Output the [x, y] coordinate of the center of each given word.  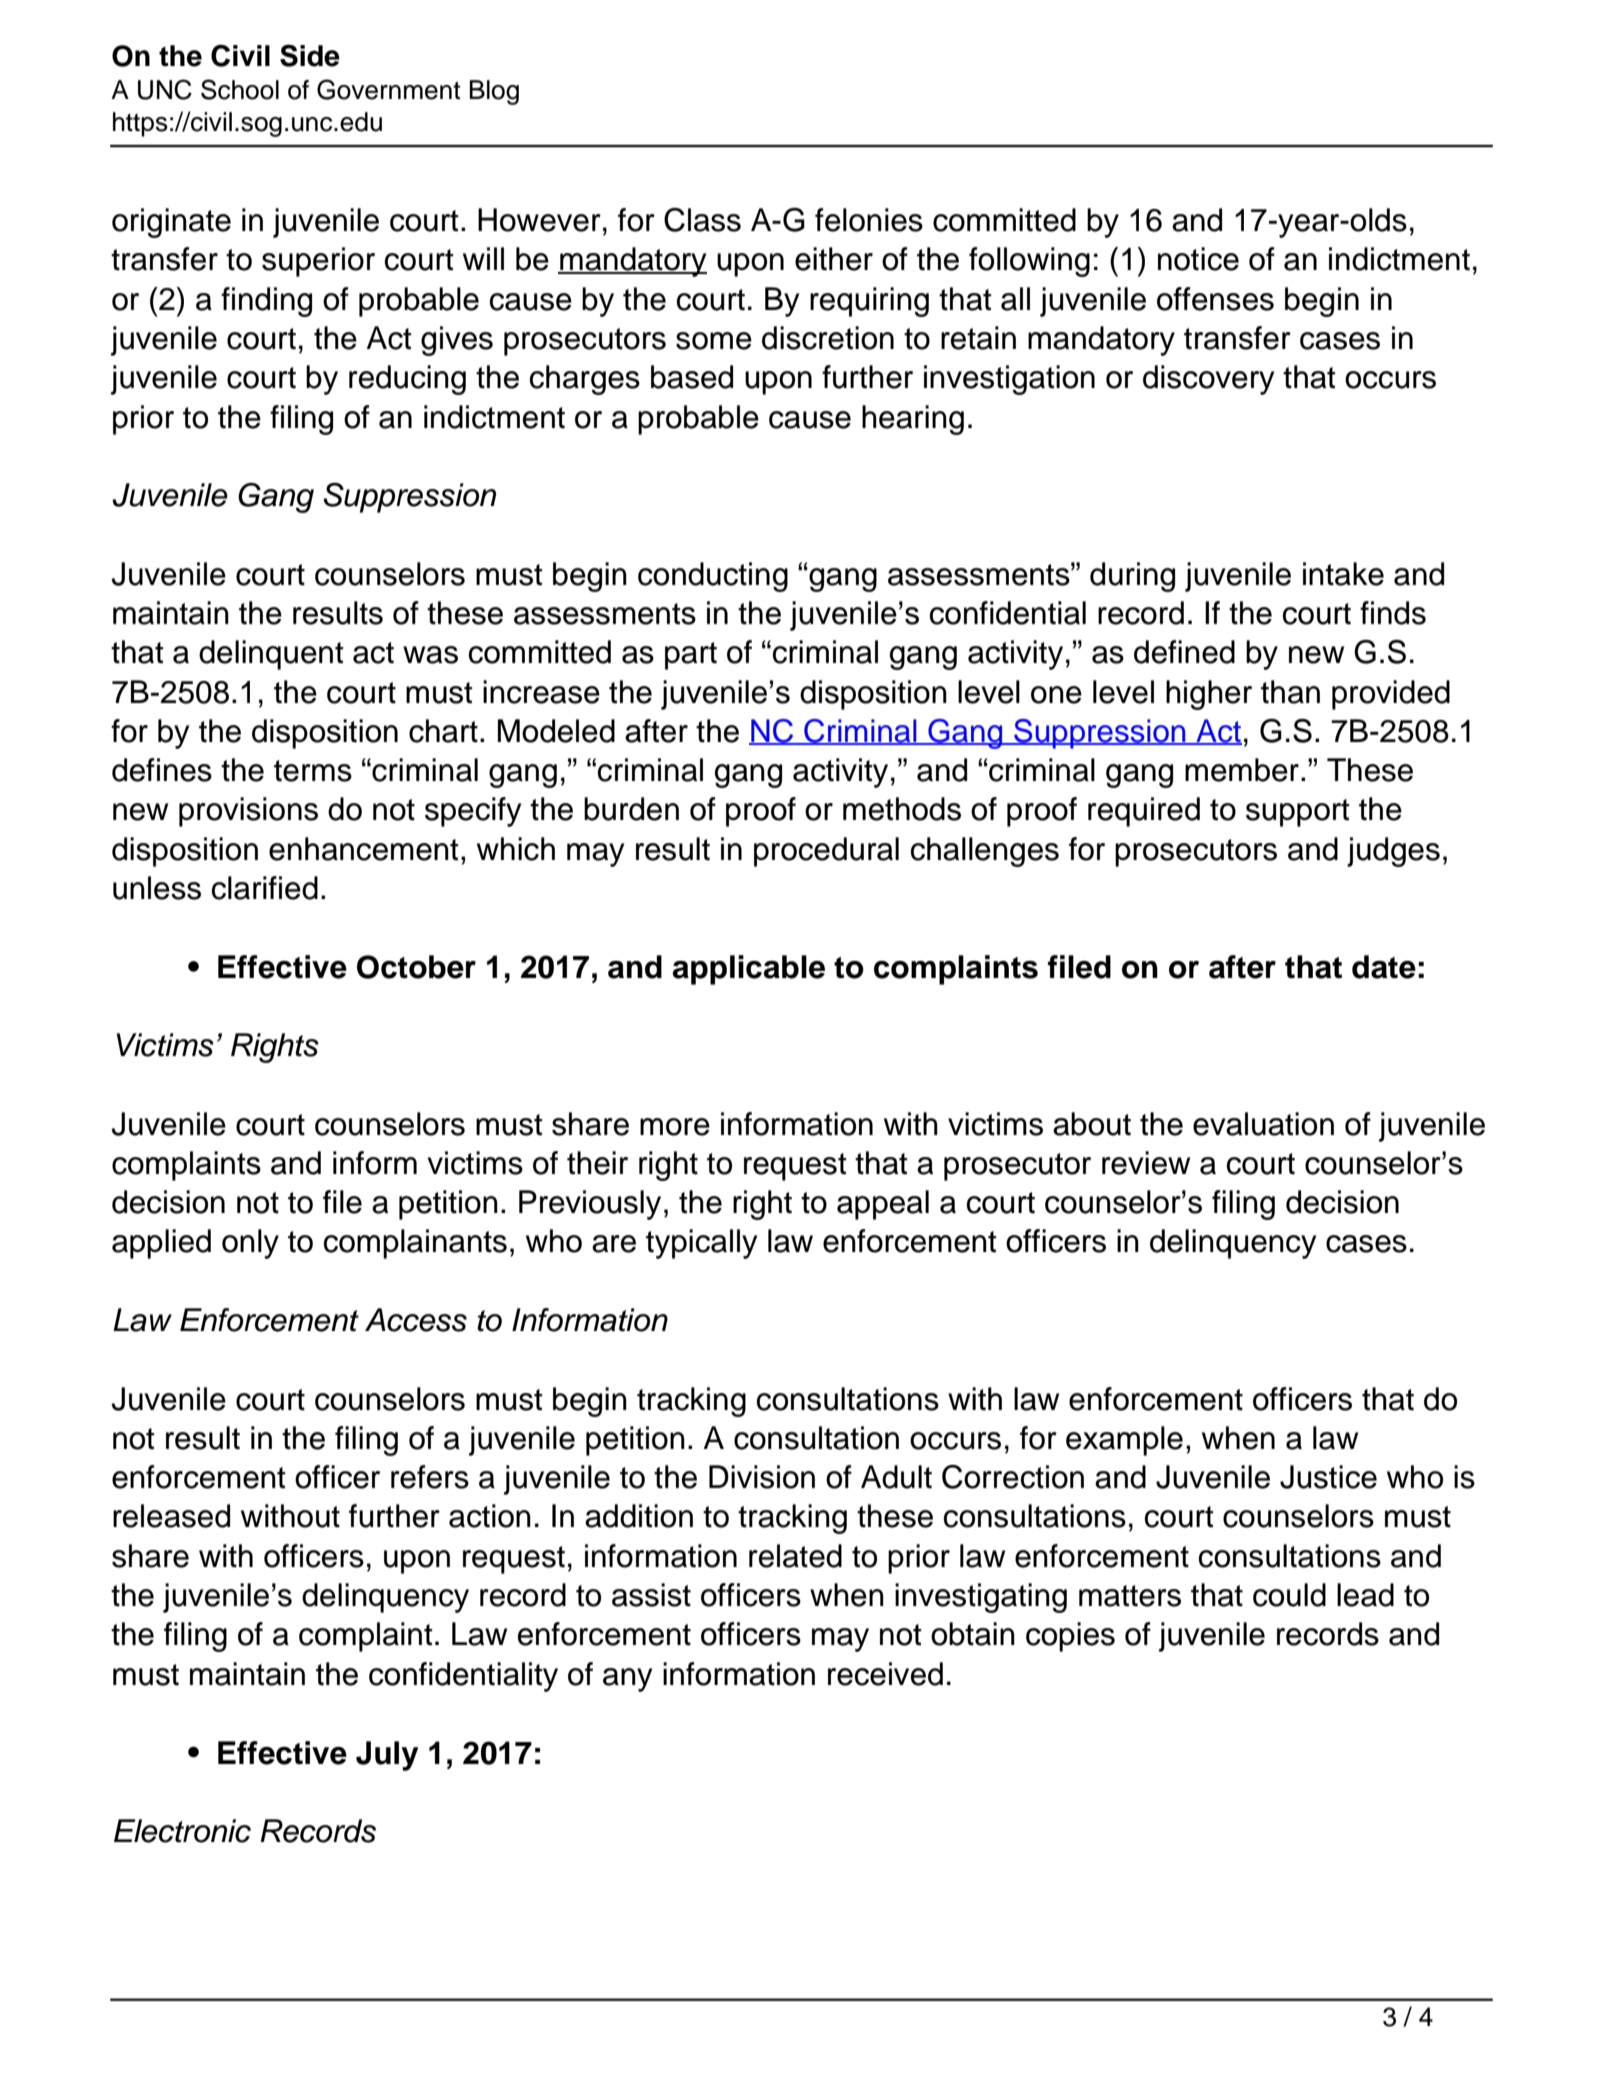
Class [702, 220]
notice [1198, 259]
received [885, 1674]
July [387, 1756]
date [1384, 967]
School [240, 89]
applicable [749, 970]
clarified [265, 888]
